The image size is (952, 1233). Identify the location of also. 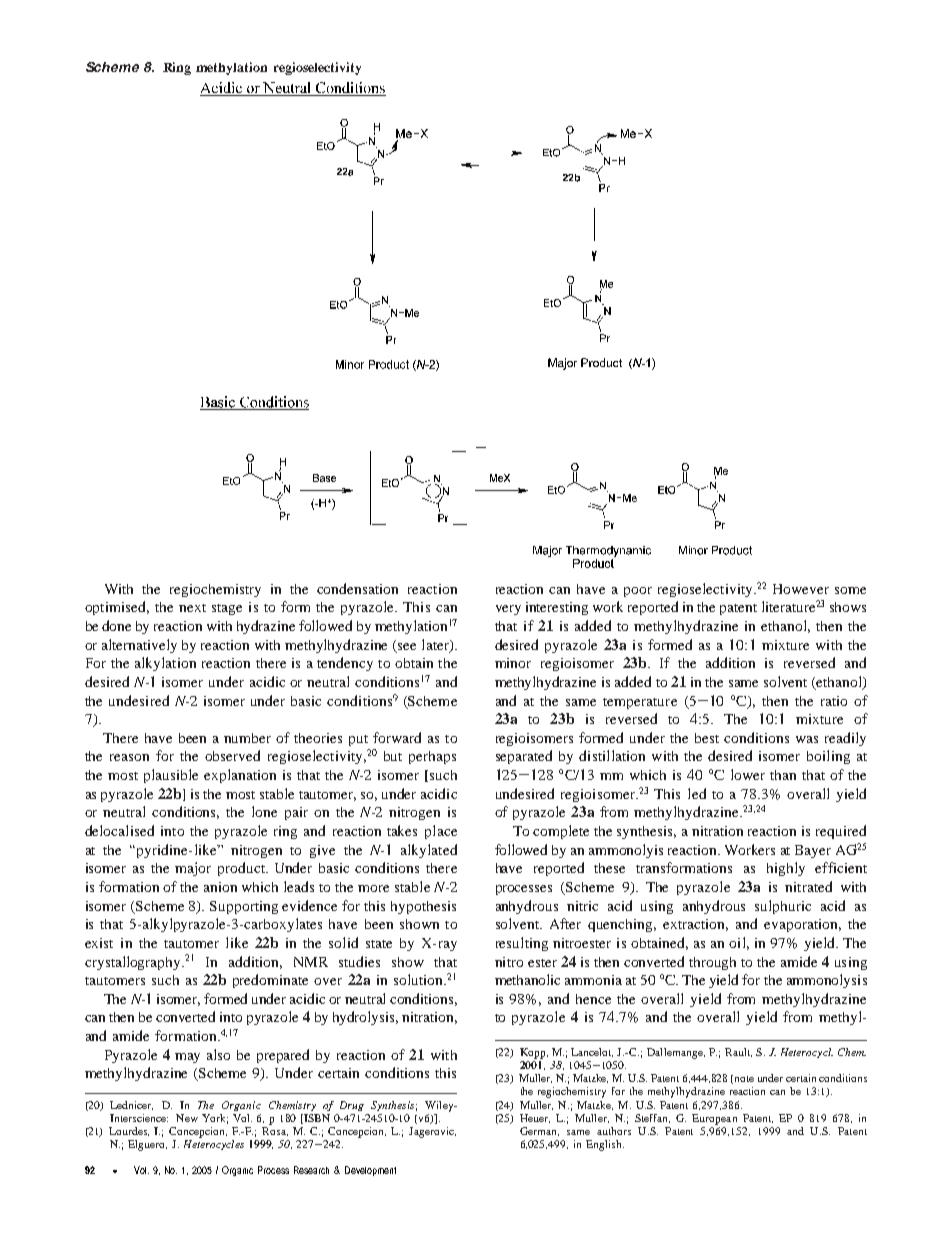
(218, 1054).
